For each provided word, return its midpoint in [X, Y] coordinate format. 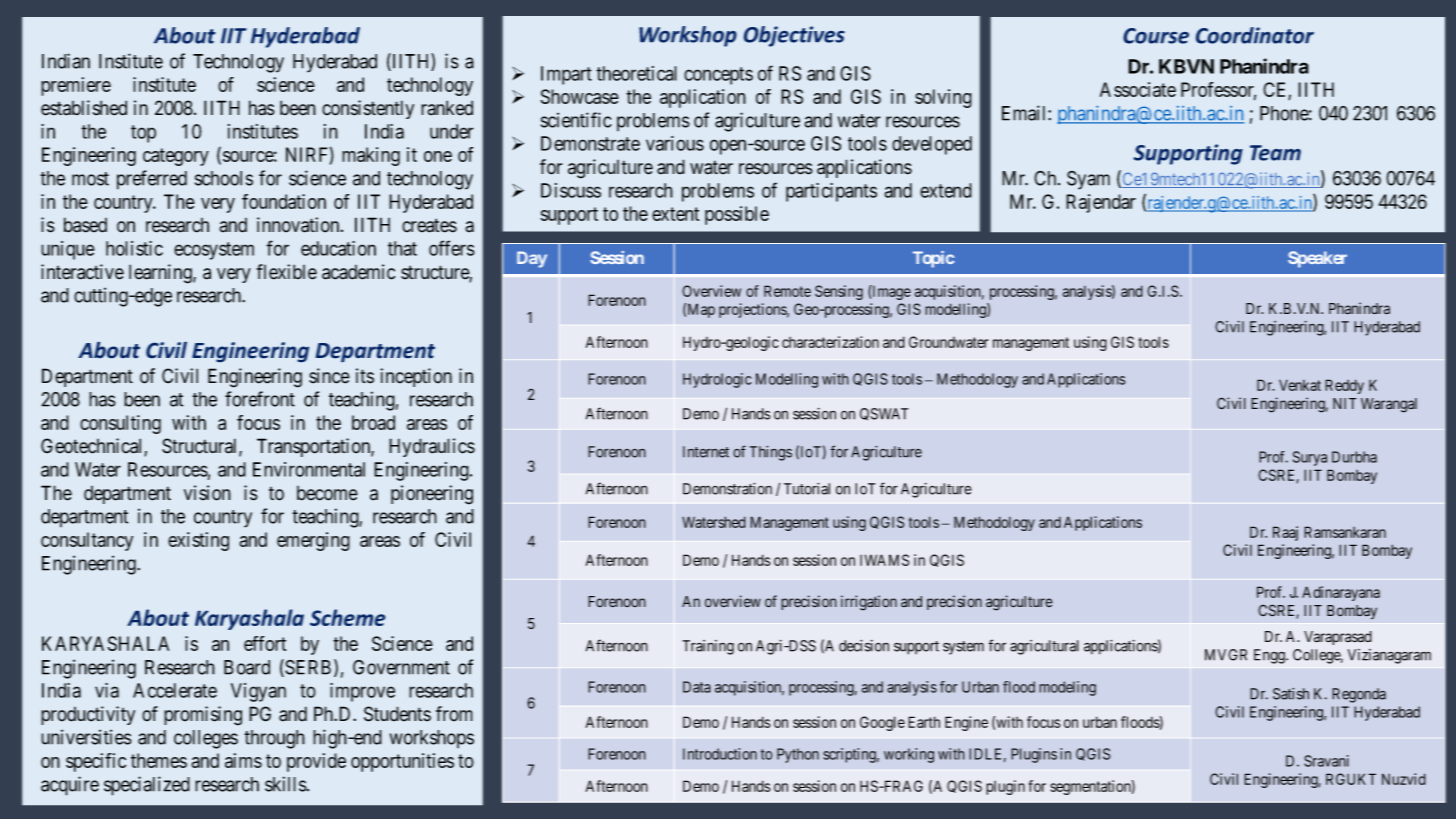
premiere [76, 86]
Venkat [1300, 385]
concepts [718, 76]
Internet [706, 452]
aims [243, 760]
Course [1156, 36]
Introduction [720, 754]
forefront [260, 399]
